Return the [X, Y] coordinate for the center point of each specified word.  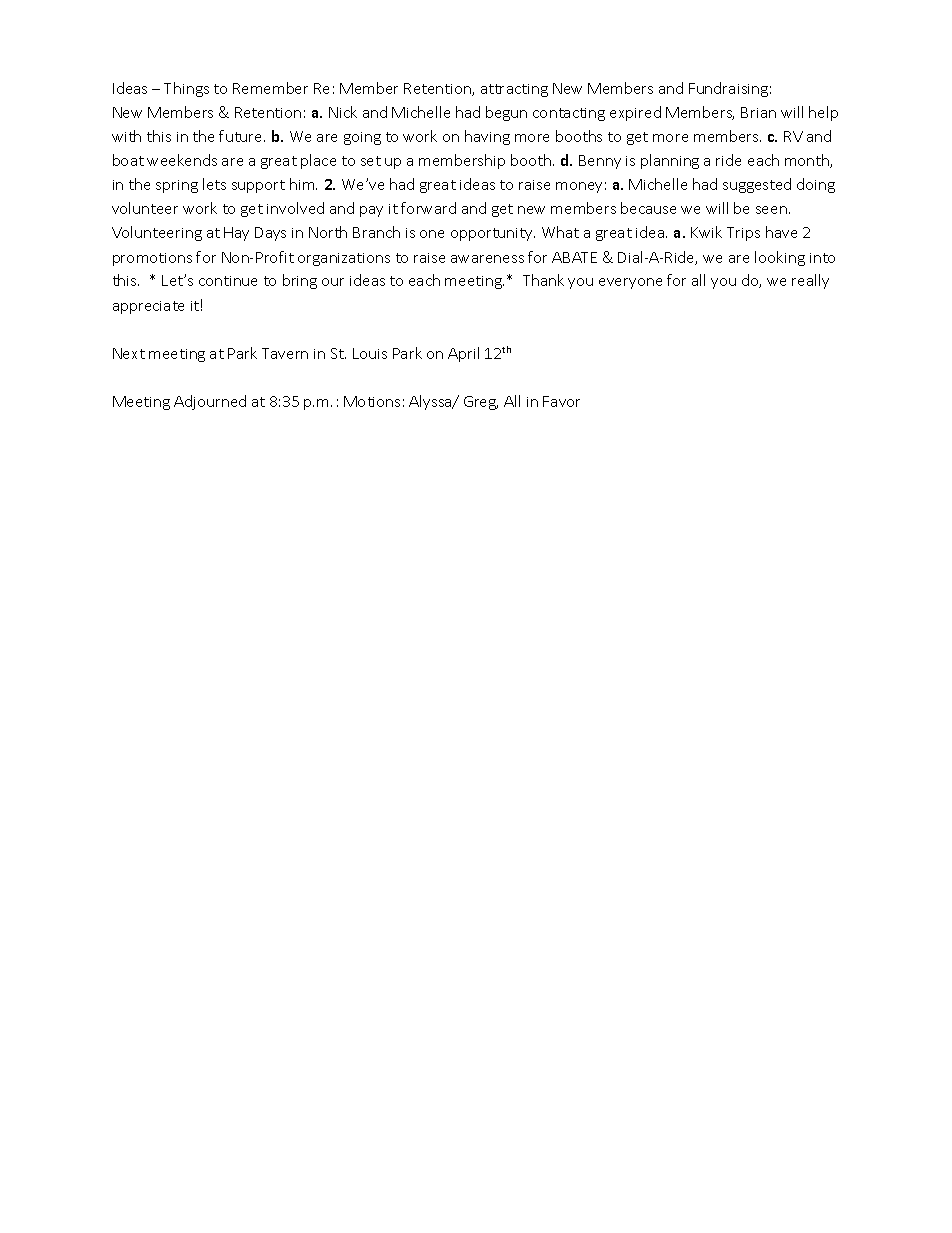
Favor [561, 401]
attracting [514, 90]
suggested [757, 185]
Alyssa [431, 402]
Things [186, 89]
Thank [543, 280]
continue [228, 281]
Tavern [285, 353]
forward [428, 208]
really [810, 281]
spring [177, 186]
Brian [758, 112]
